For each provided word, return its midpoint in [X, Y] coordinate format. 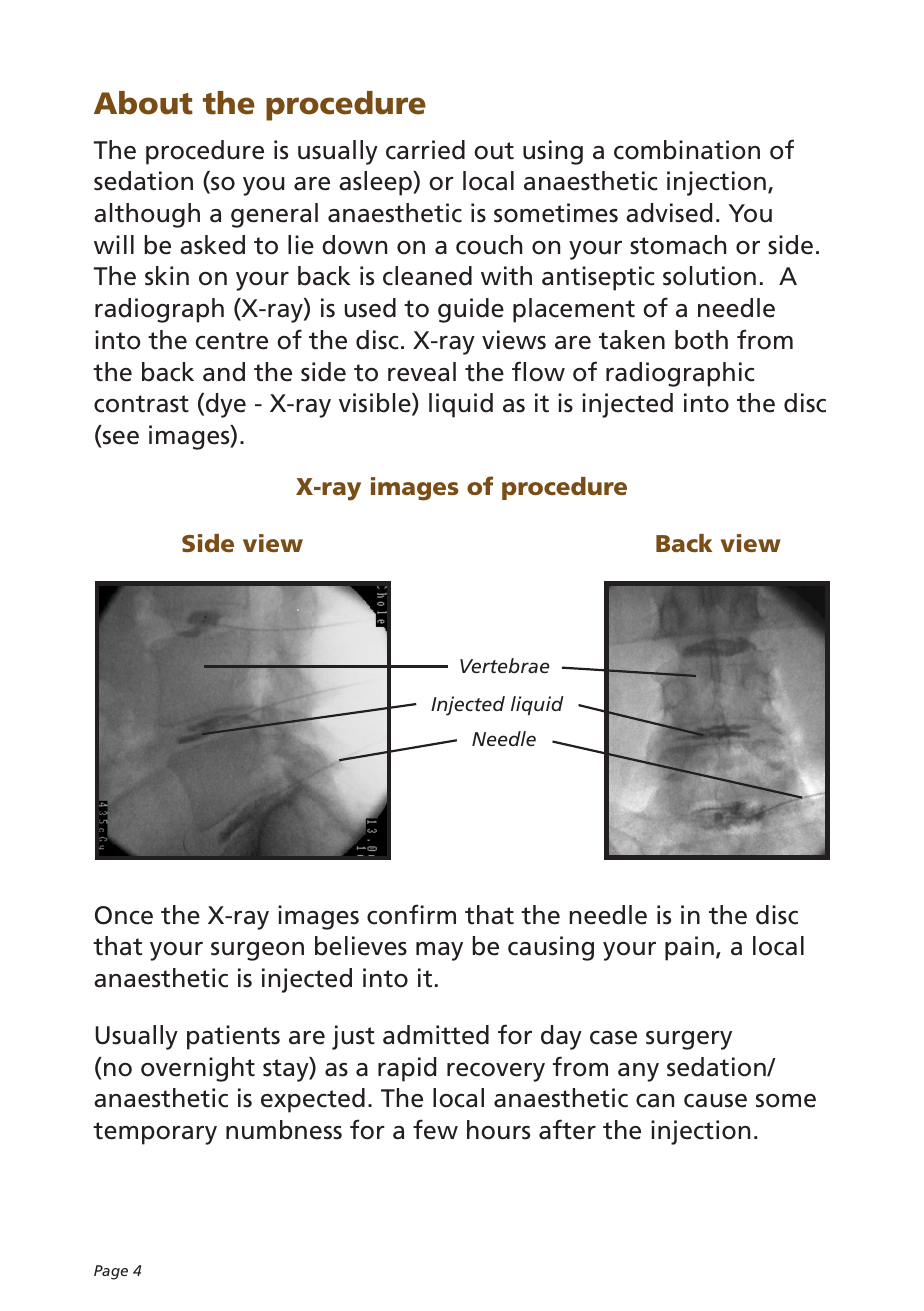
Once [124, 915]
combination [687, 150]
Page [111, 1272]
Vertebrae [505, 665]
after [567, 1129]
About [143, 103]
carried [425, 150]
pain [689, 948]
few [435, 1129]
